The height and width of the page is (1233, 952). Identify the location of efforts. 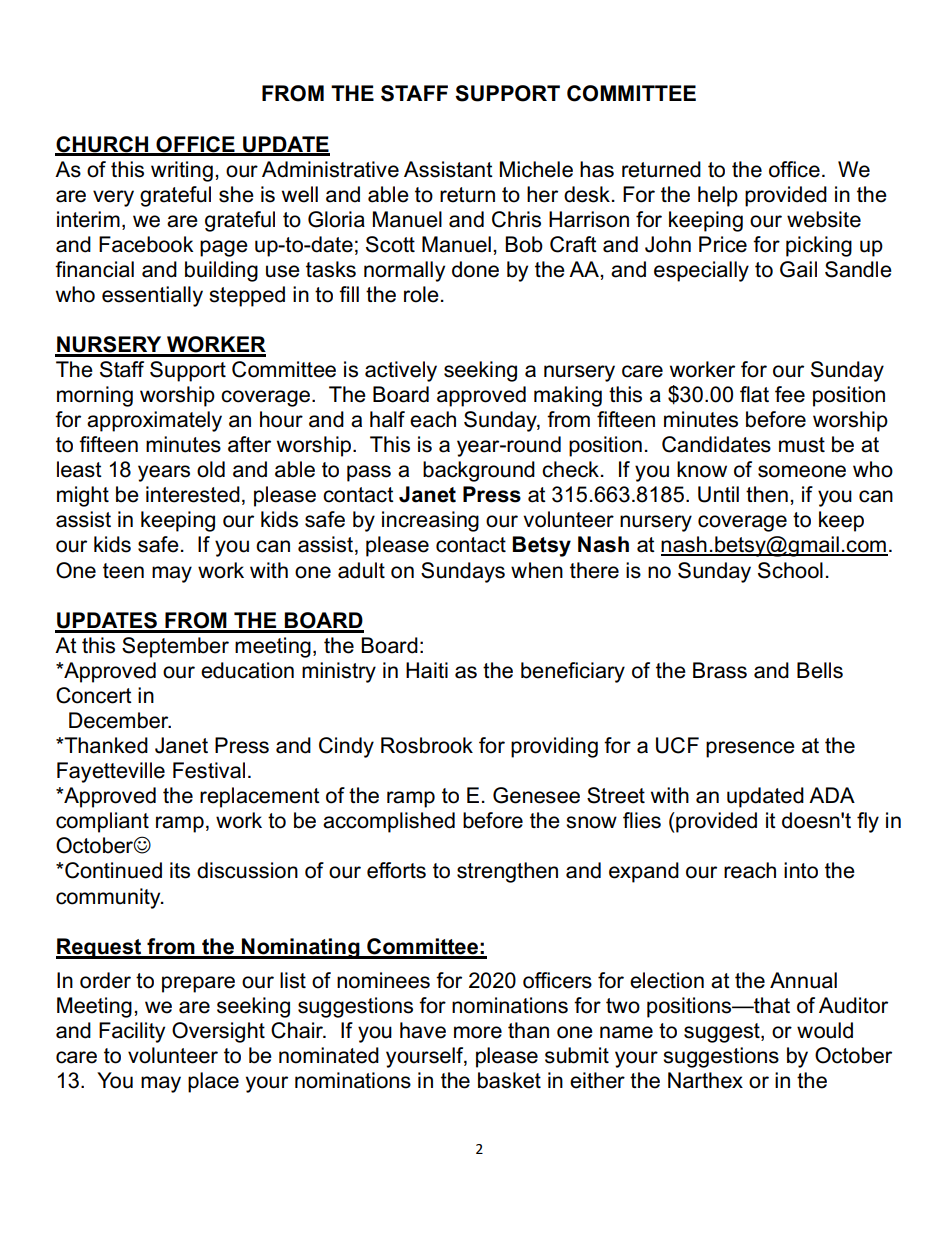
(396, 870).
